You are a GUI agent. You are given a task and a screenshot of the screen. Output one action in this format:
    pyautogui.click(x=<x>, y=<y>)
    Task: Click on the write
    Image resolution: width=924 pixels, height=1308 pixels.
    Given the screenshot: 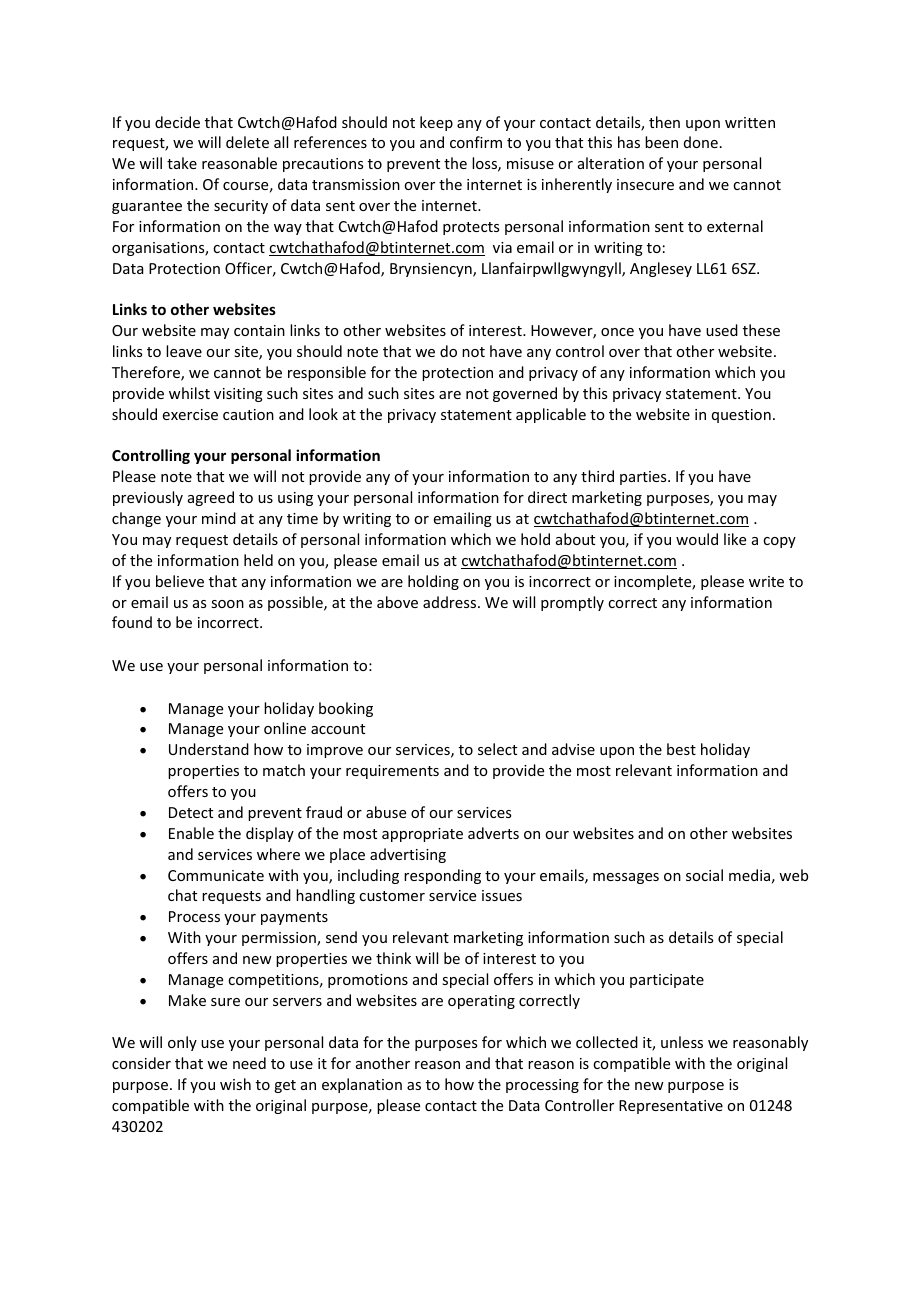 What is the action you would take?
    pyautogui.click(x=766, y=581)
